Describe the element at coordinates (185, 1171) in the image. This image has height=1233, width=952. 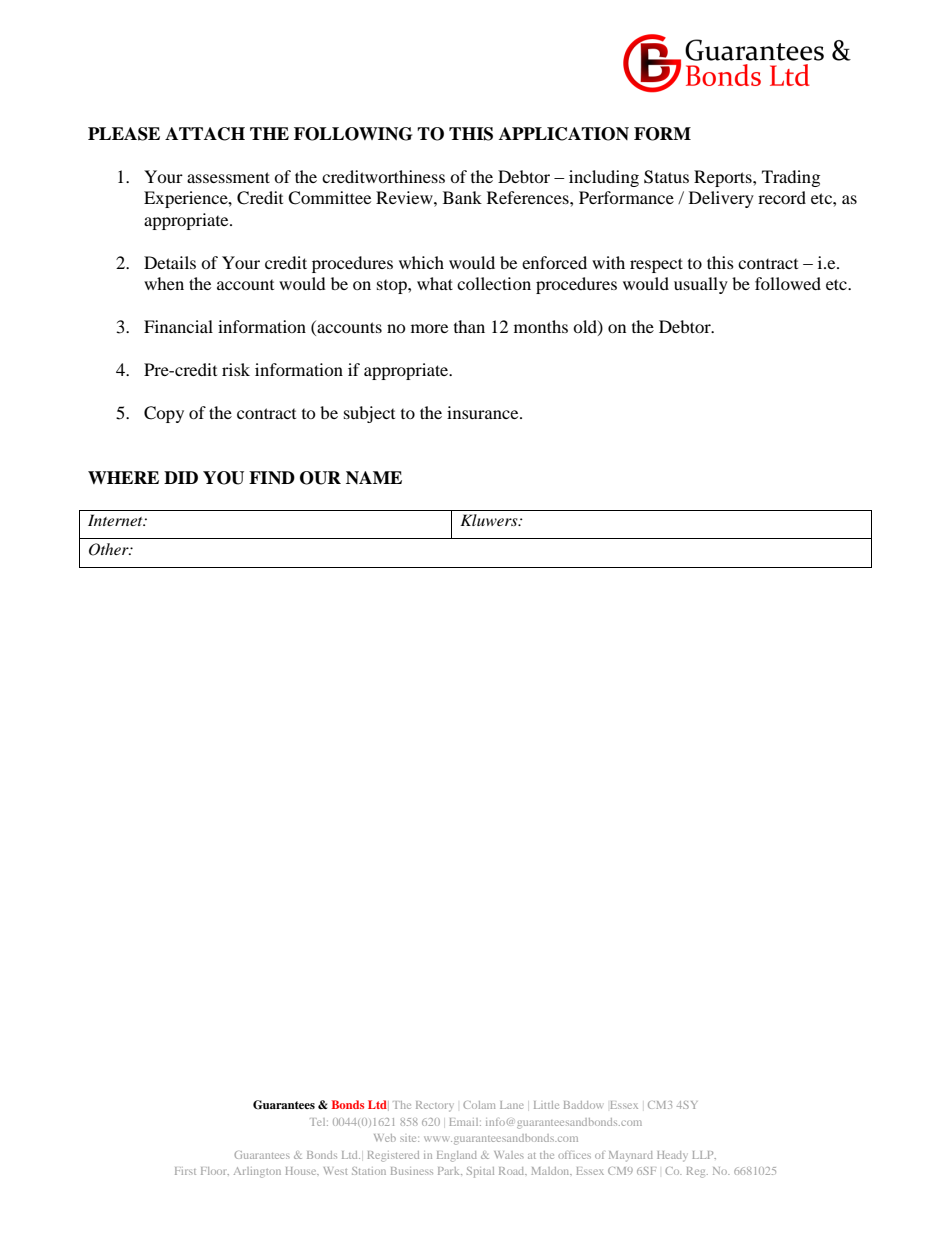
I see `First` at that location.
